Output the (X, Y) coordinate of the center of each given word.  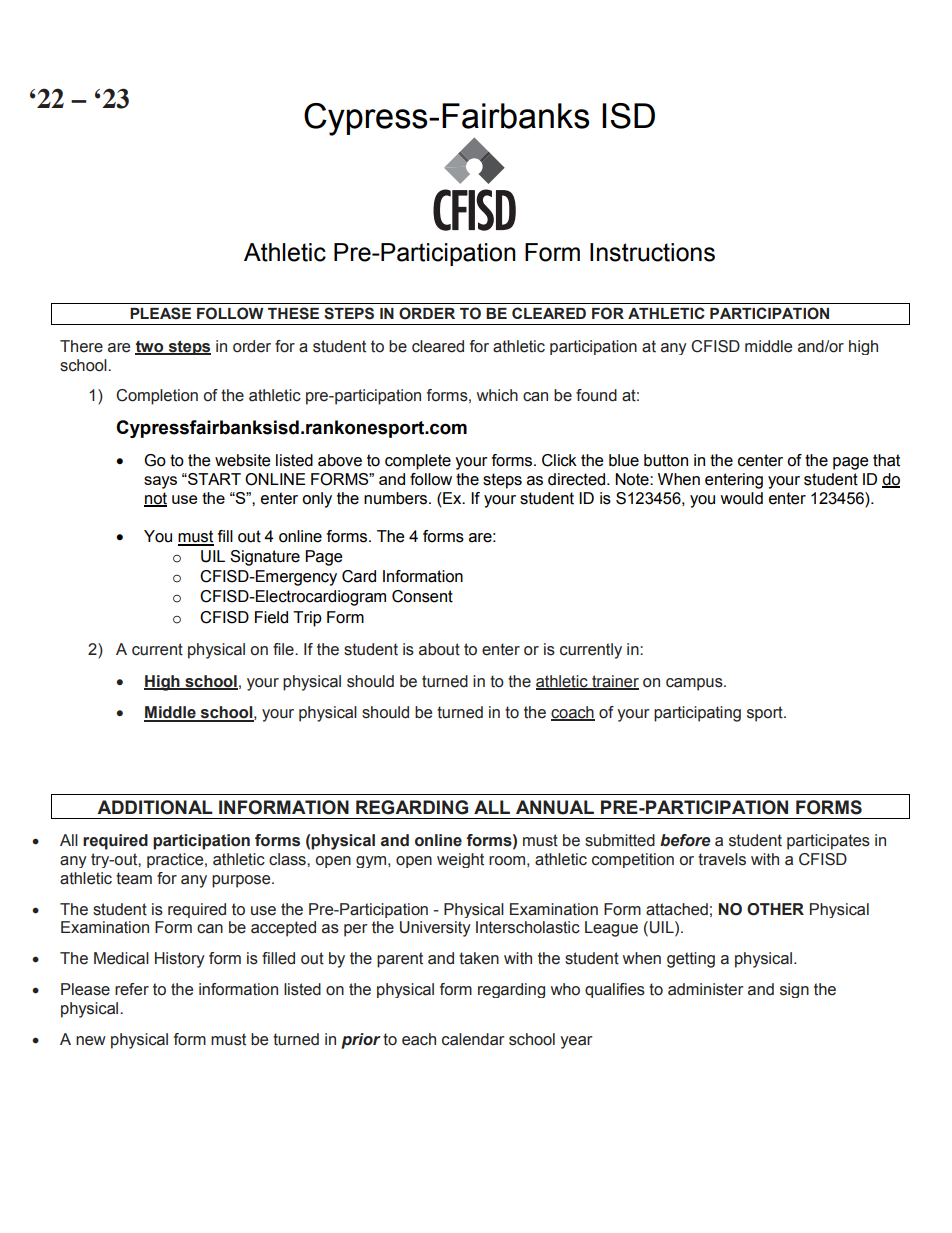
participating (697, 714)
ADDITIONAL (155, 807)
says (160, 482)
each (419, 1039)
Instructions (652, 252)
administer (706, 989)
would (741, 498)
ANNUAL (555, 807)
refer (132, 989)
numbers (397, 498)
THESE (293, 313)
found (596, 395)
